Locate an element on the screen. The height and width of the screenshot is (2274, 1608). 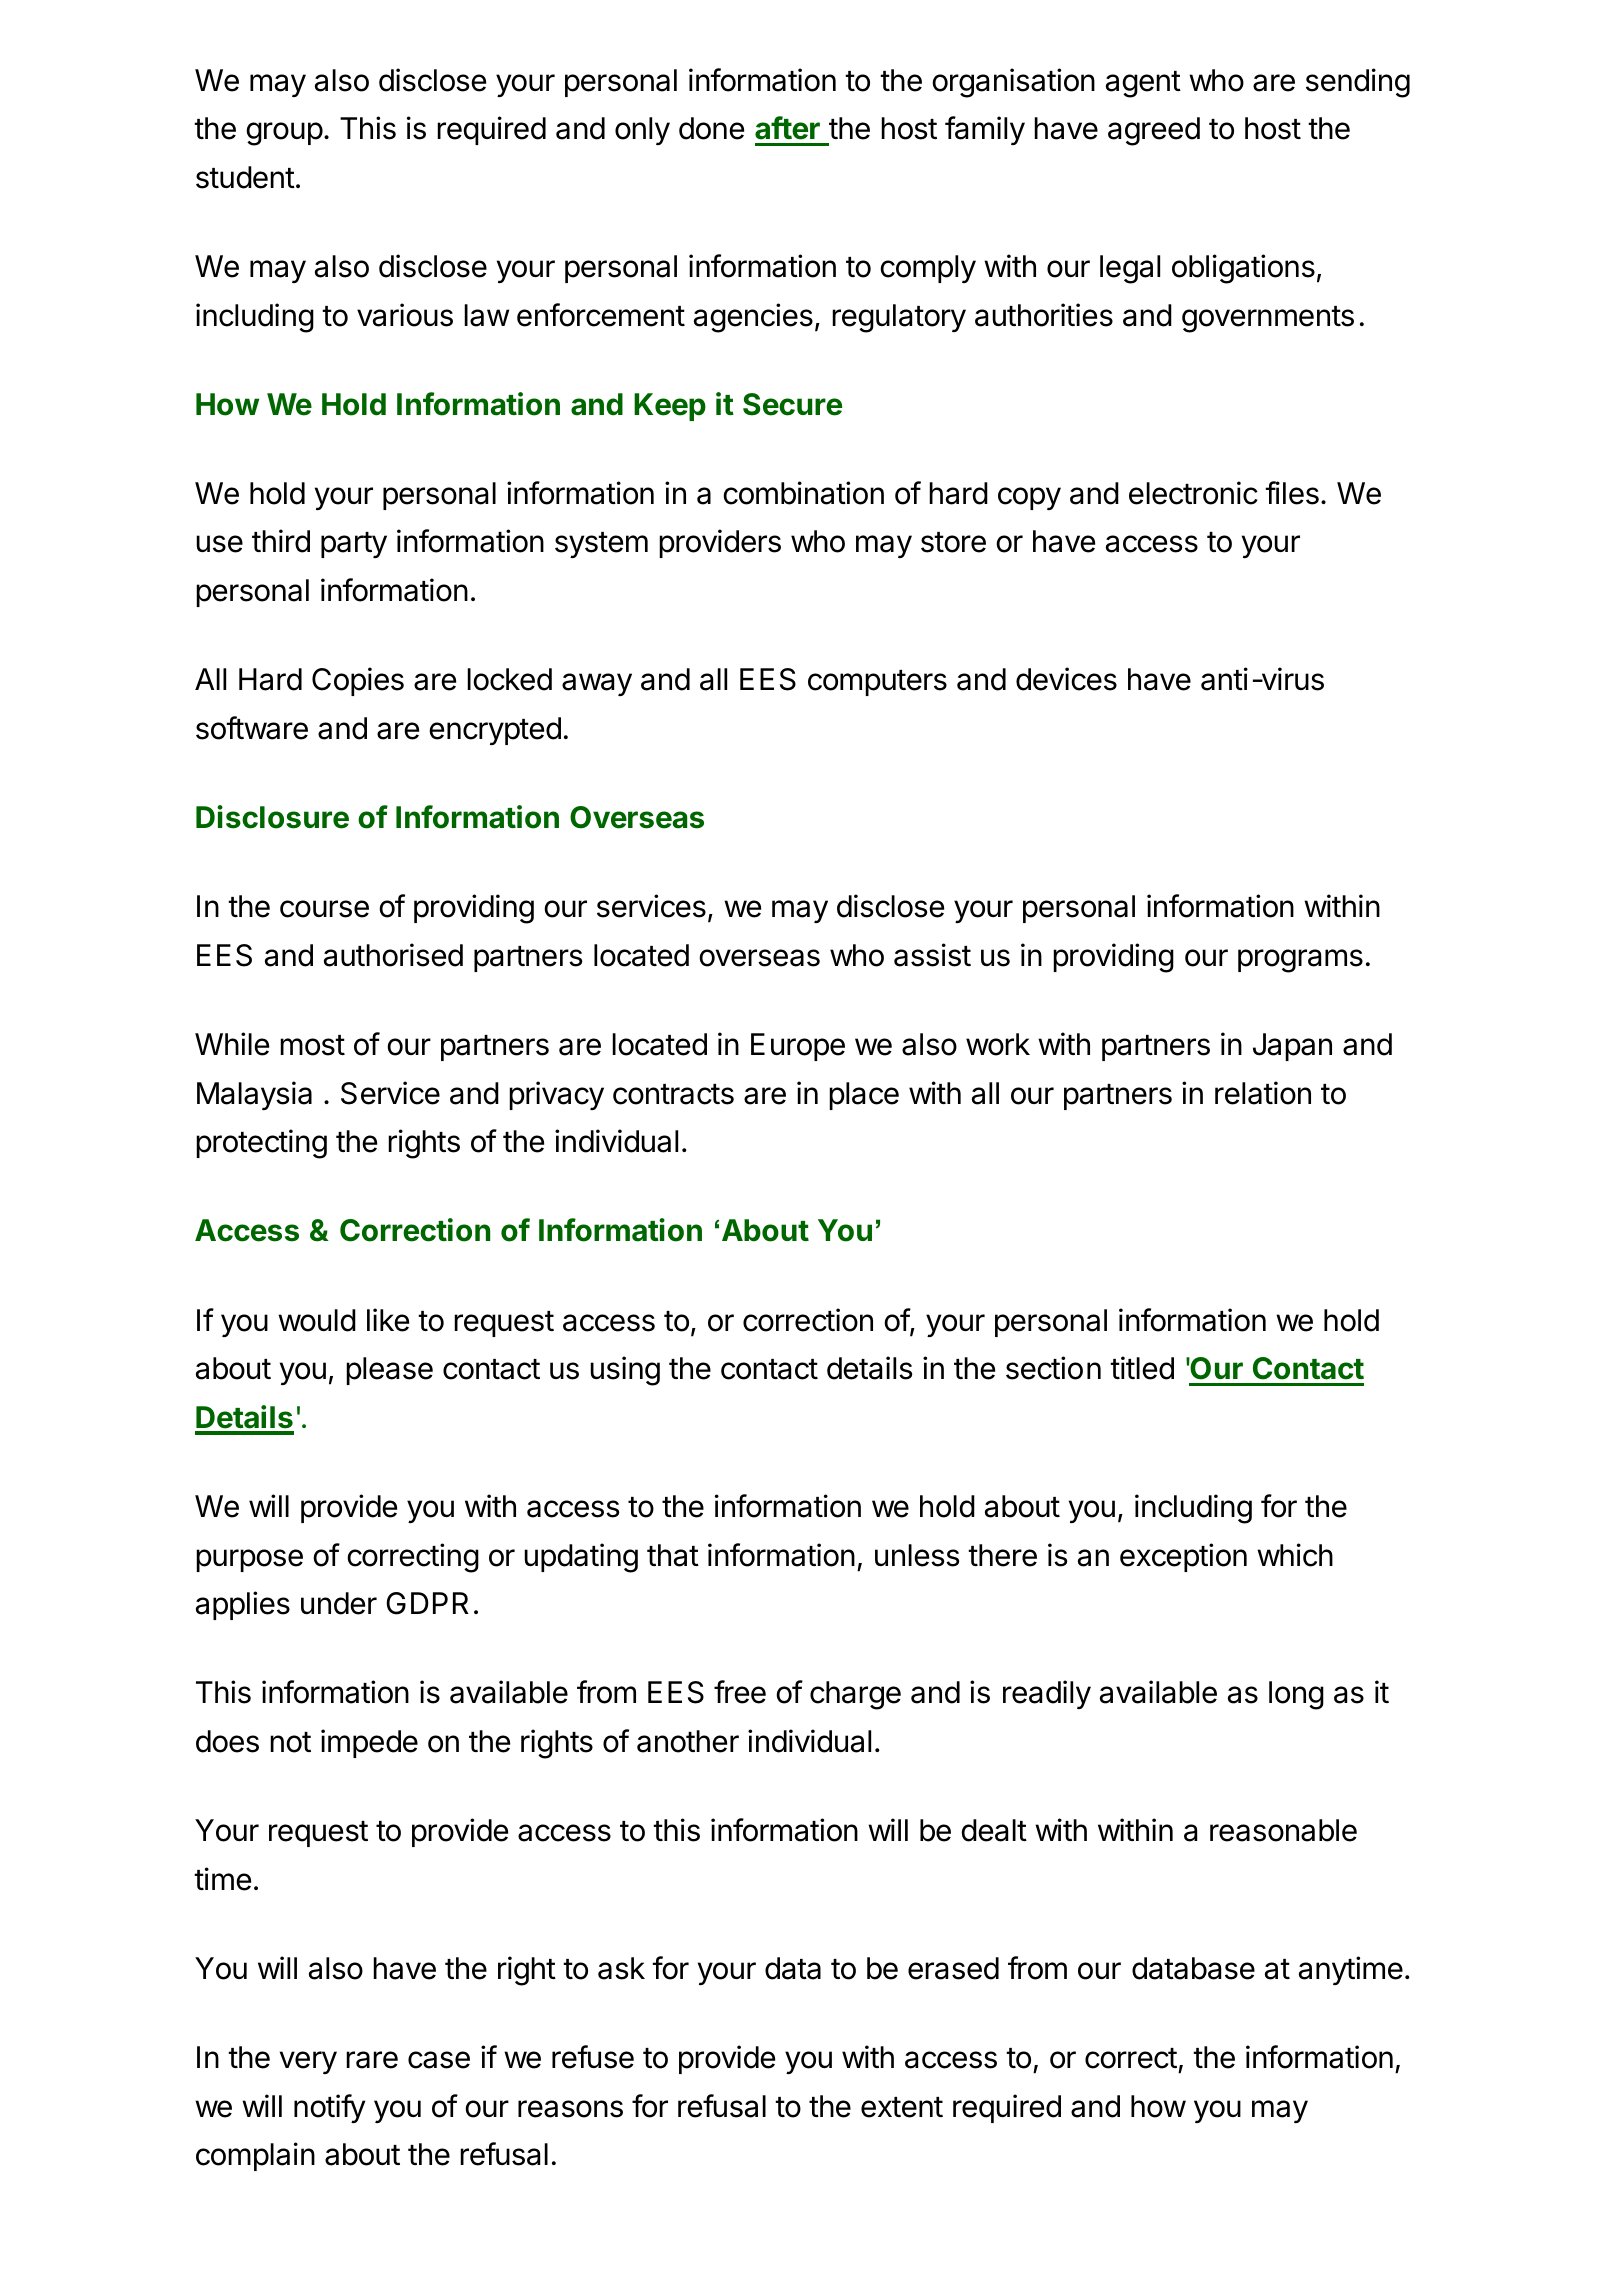
exception is located at coordinates (1183, 1557).
